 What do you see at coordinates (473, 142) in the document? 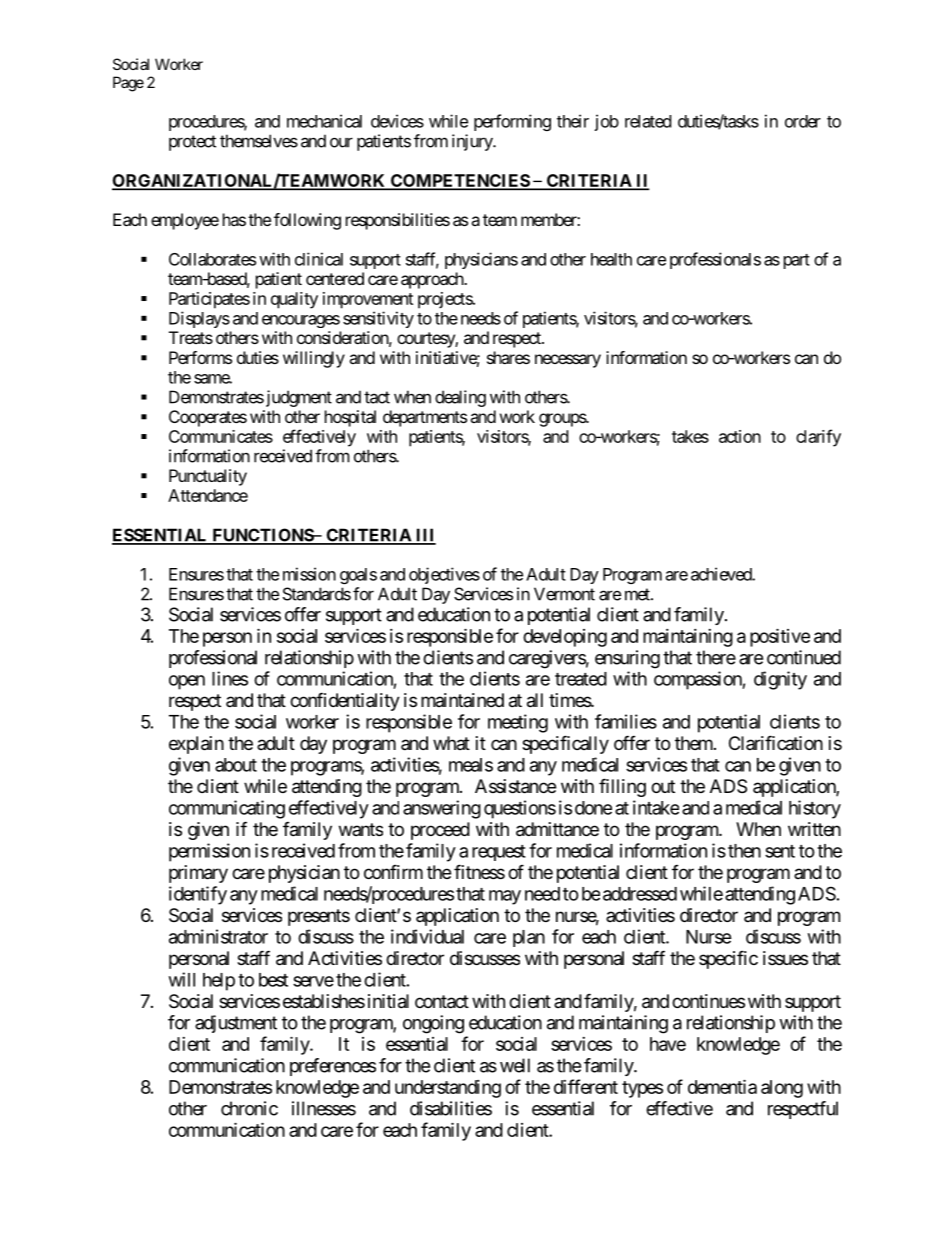
I see `injury` at bounding box center [473, 142].
